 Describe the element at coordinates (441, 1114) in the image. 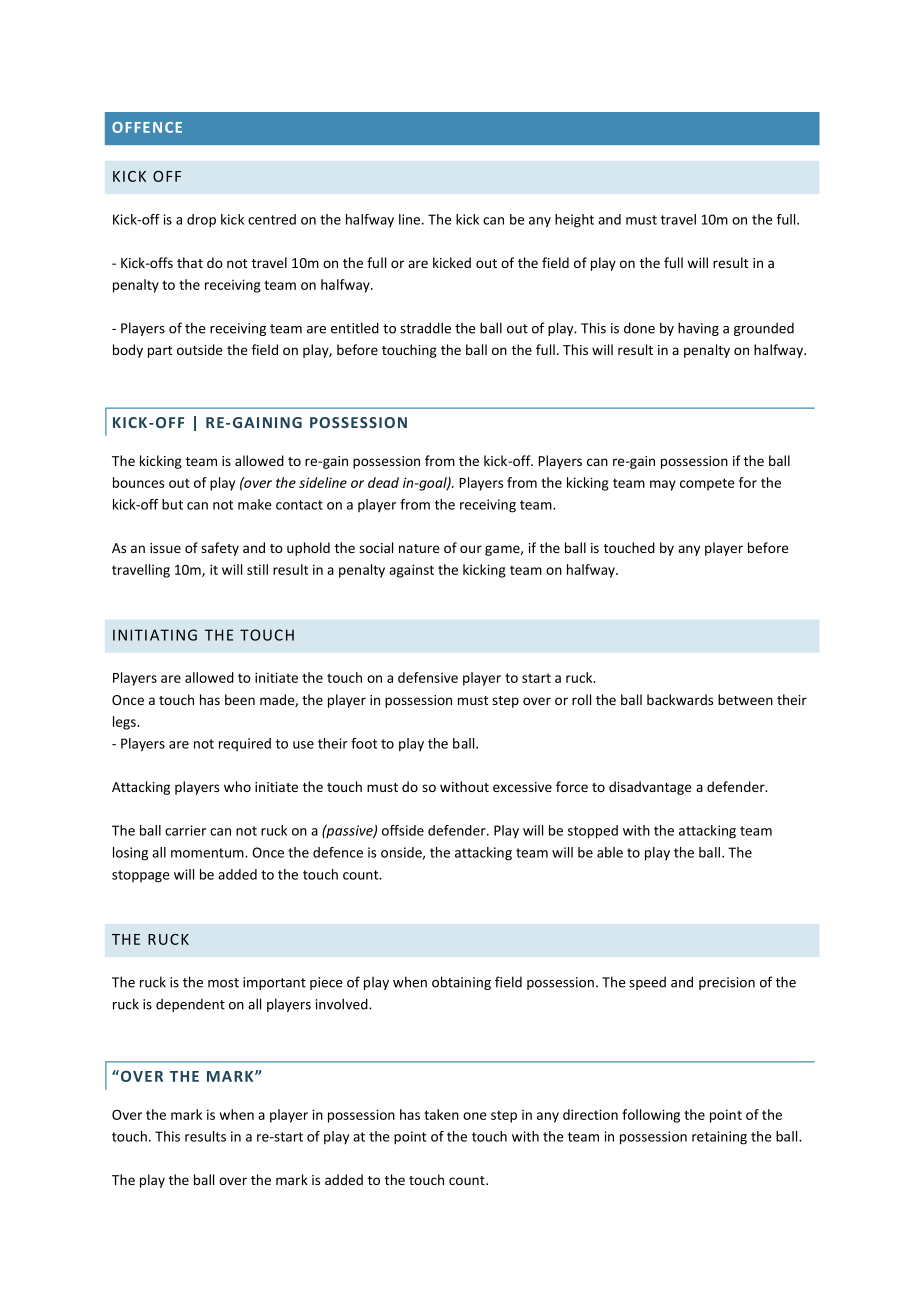

I see `taken` at that location.
